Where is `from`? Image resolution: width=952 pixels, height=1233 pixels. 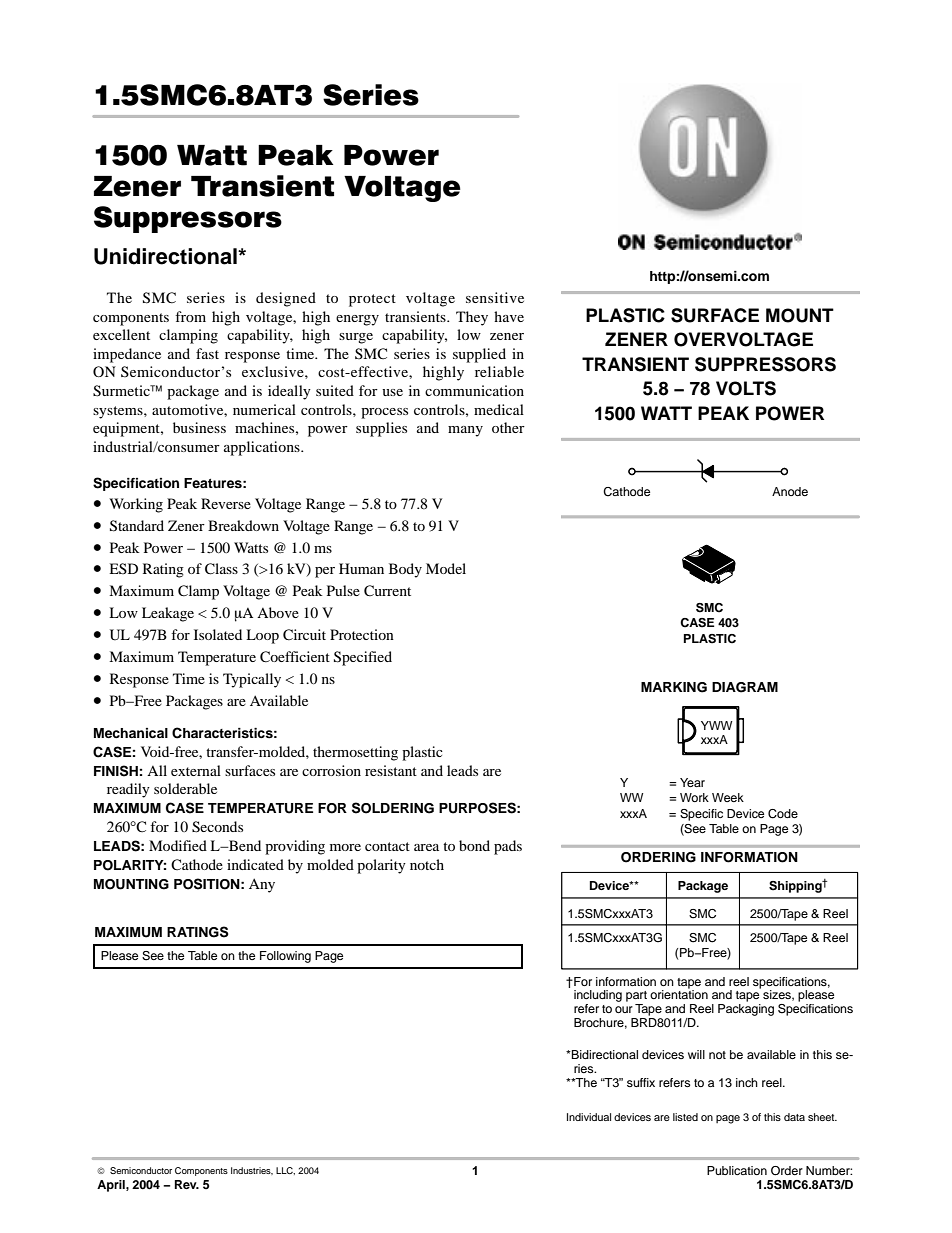
from is located at coordinates (190, 316).
